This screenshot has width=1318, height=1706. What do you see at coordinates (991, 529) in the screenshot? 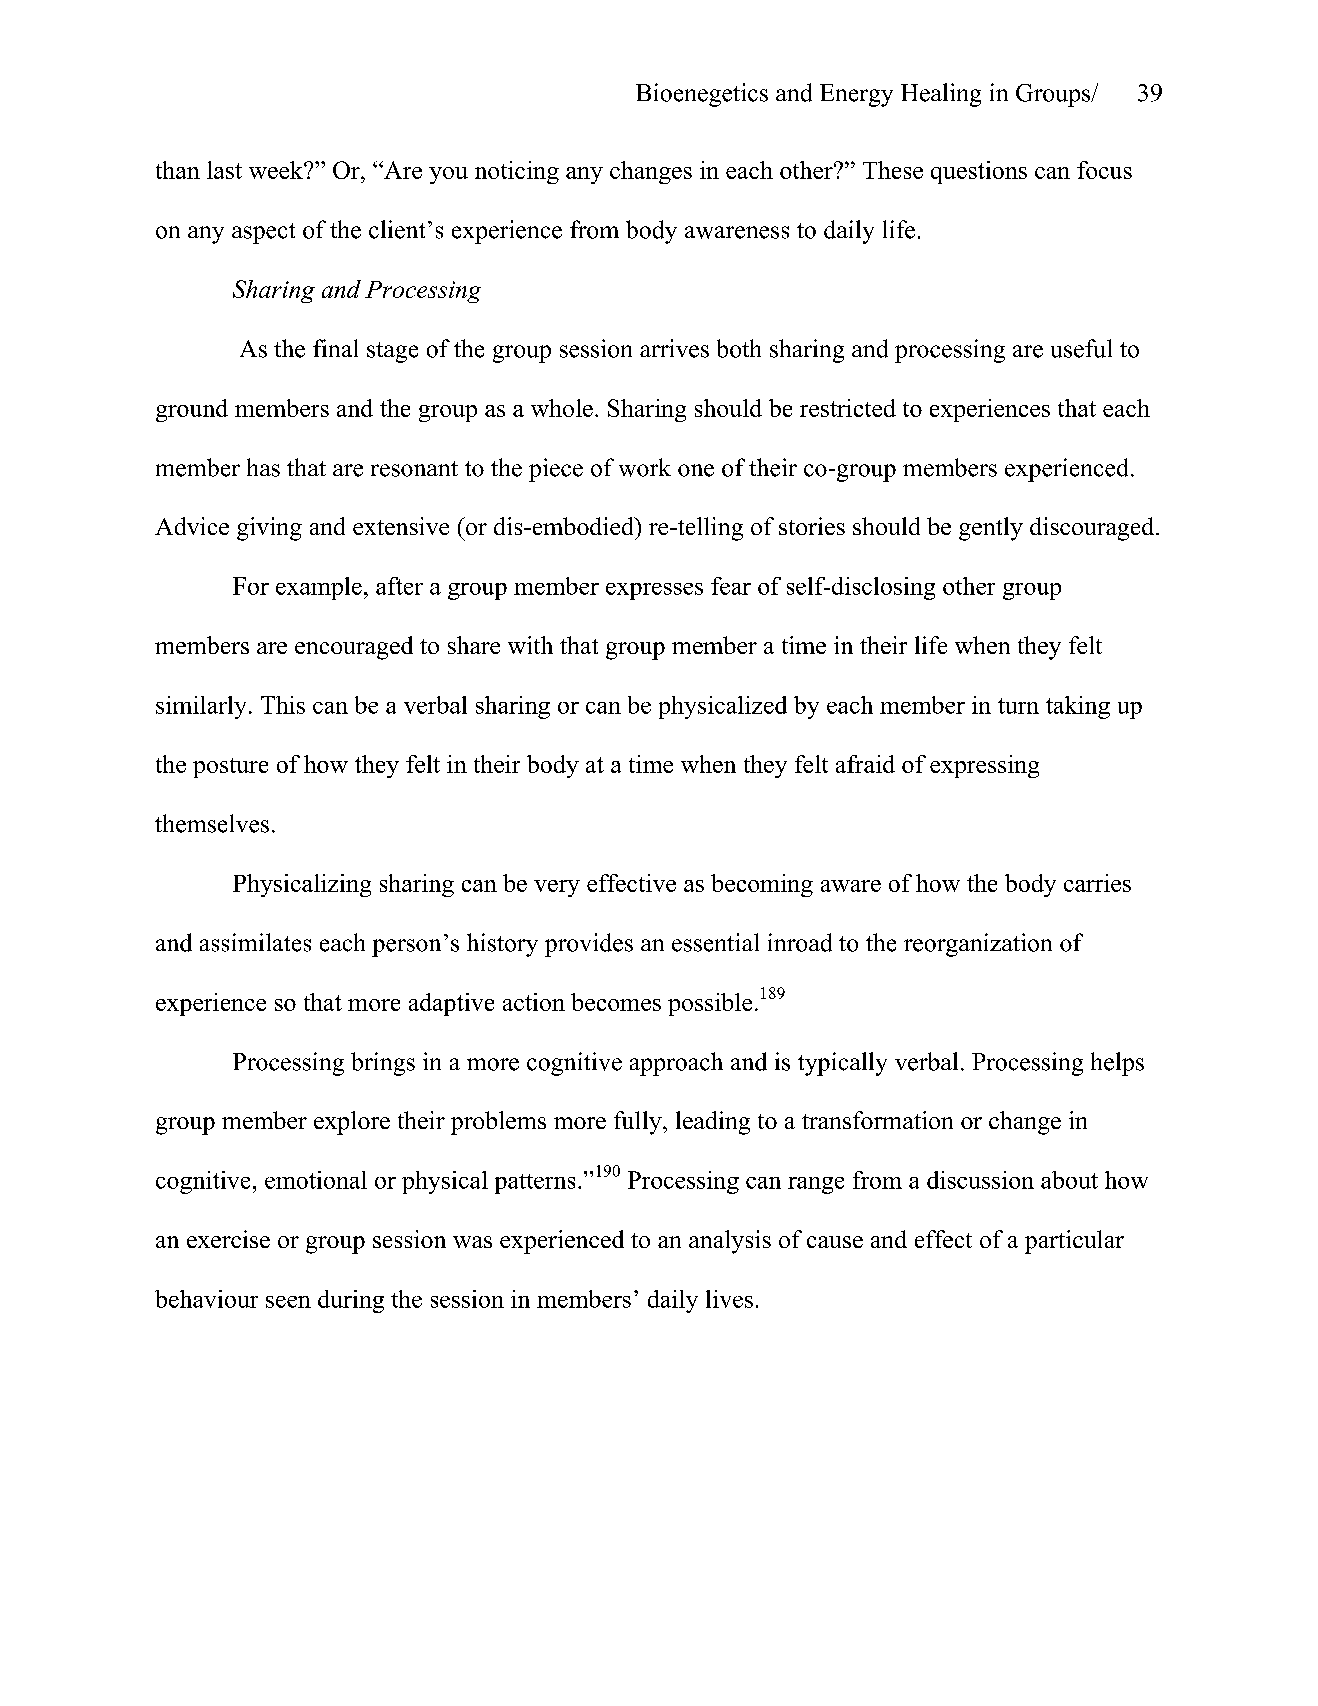
I see `gently` at bounding box center [991, 529].
